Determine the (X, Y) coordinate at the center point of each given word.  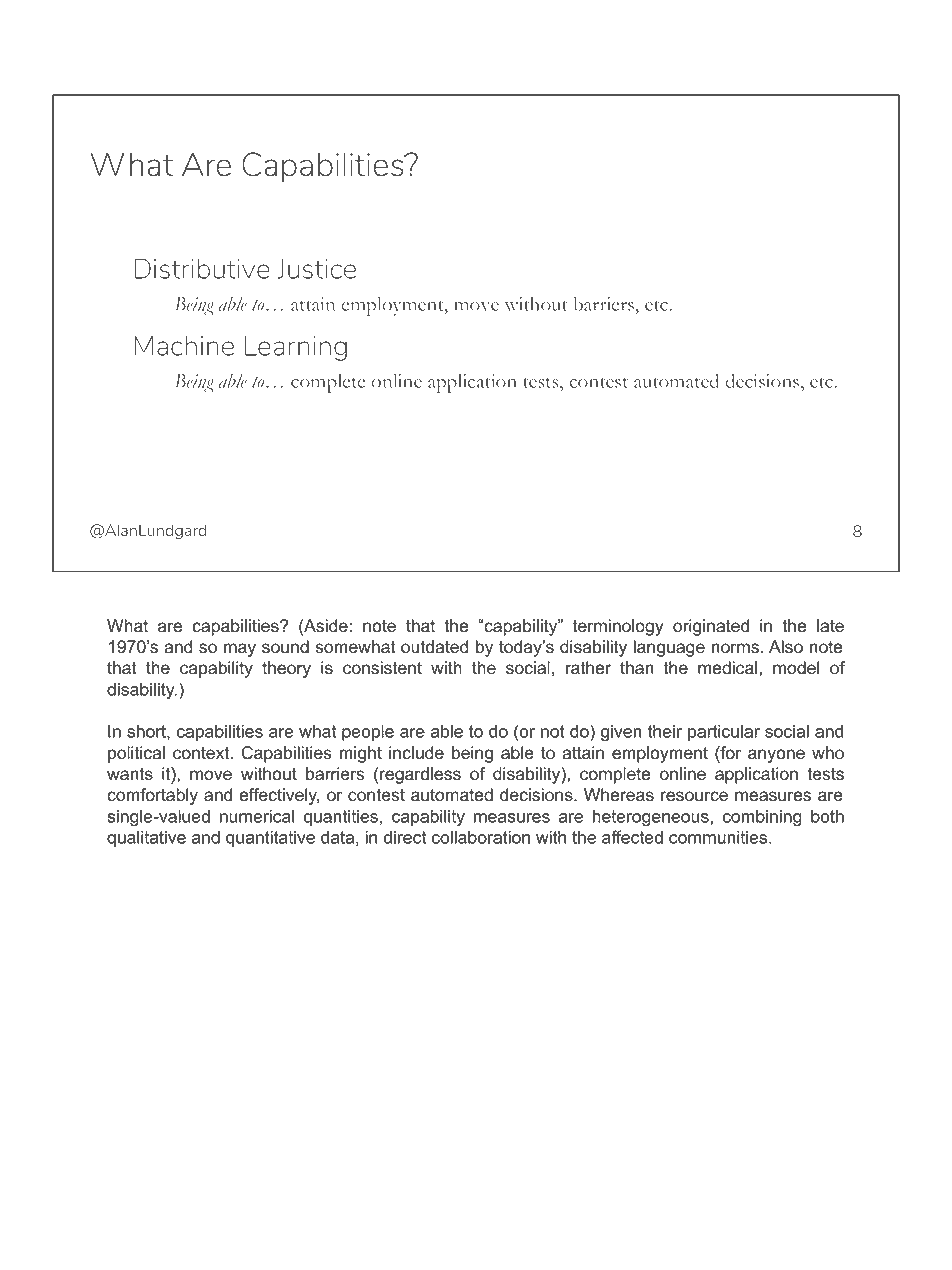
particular (724, 733)
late (830, 626)
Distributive (202, 268)
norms (735, 648)
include (416, 753)
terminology (618, 627)
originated (711, 627)
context (202, 753)
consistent (382, 668)
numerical (257, 816)
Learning (296, 348)
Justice (316, 268)
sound (285, 647)
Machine (184, 345)
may (240, 650)
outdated (435, 647)
